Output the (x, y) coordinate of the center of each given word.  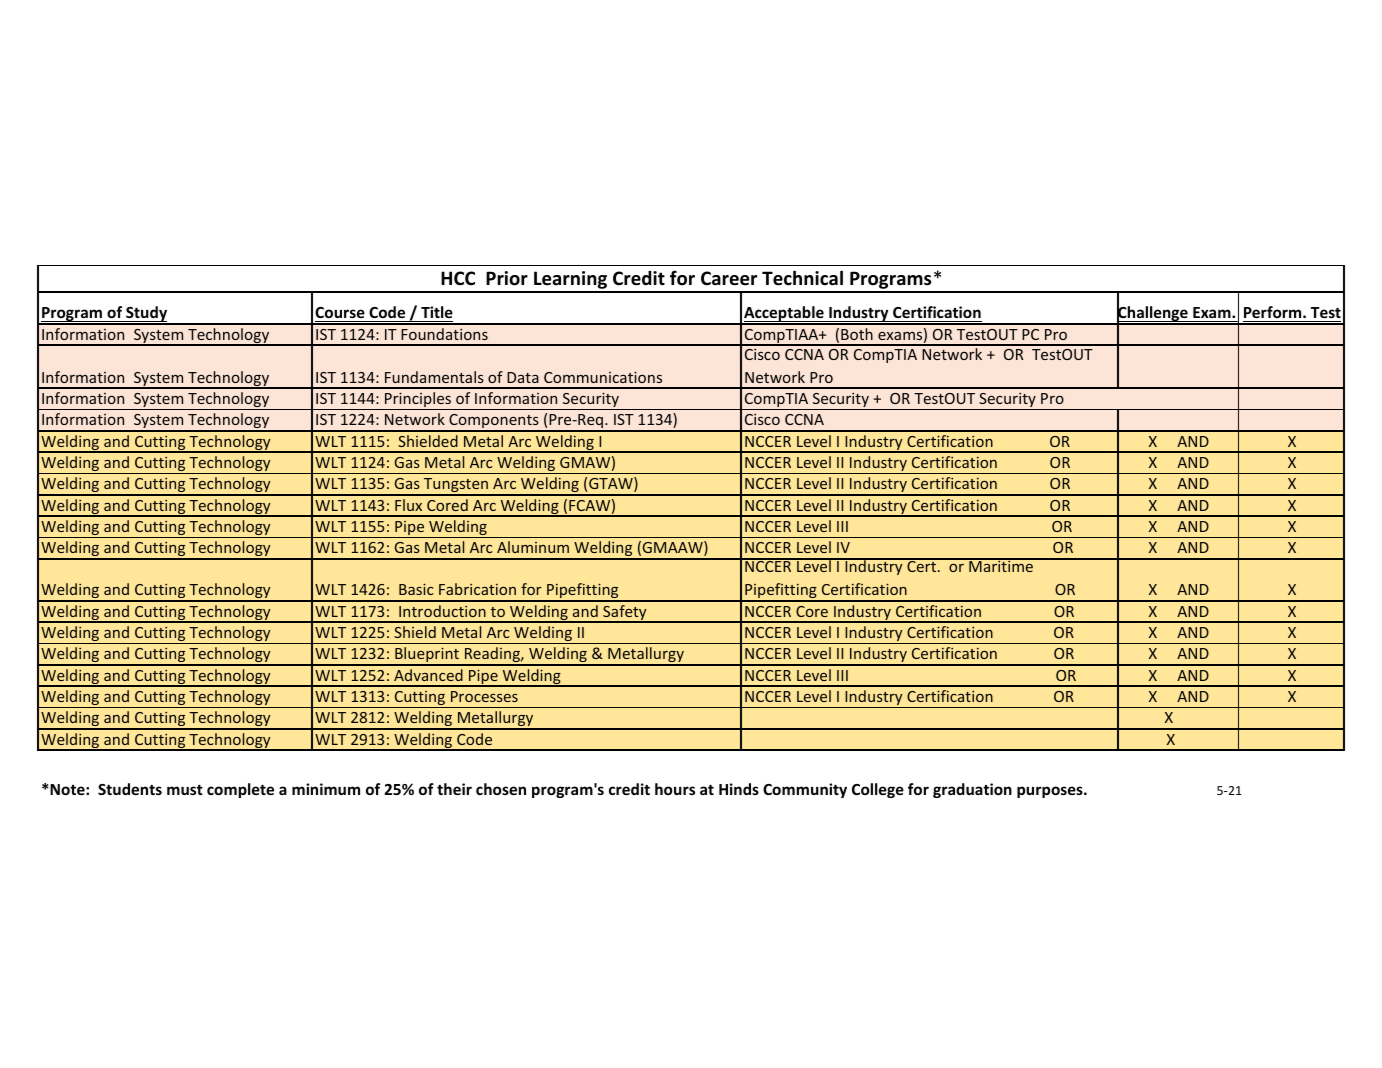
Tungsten (456, 486)
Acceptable (784, 315)
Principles (418, 401)
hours (675, 789)
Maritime (1001, 565)
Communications (603, 377)
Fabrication (477, 589)
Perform (1274, 312)
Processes (484, 696)
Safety (625, 614)
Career (729, 278)
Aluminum (533, 547)
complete (240, 790)
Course (340, 312)
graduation (972, 790)
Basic (416, 589)
